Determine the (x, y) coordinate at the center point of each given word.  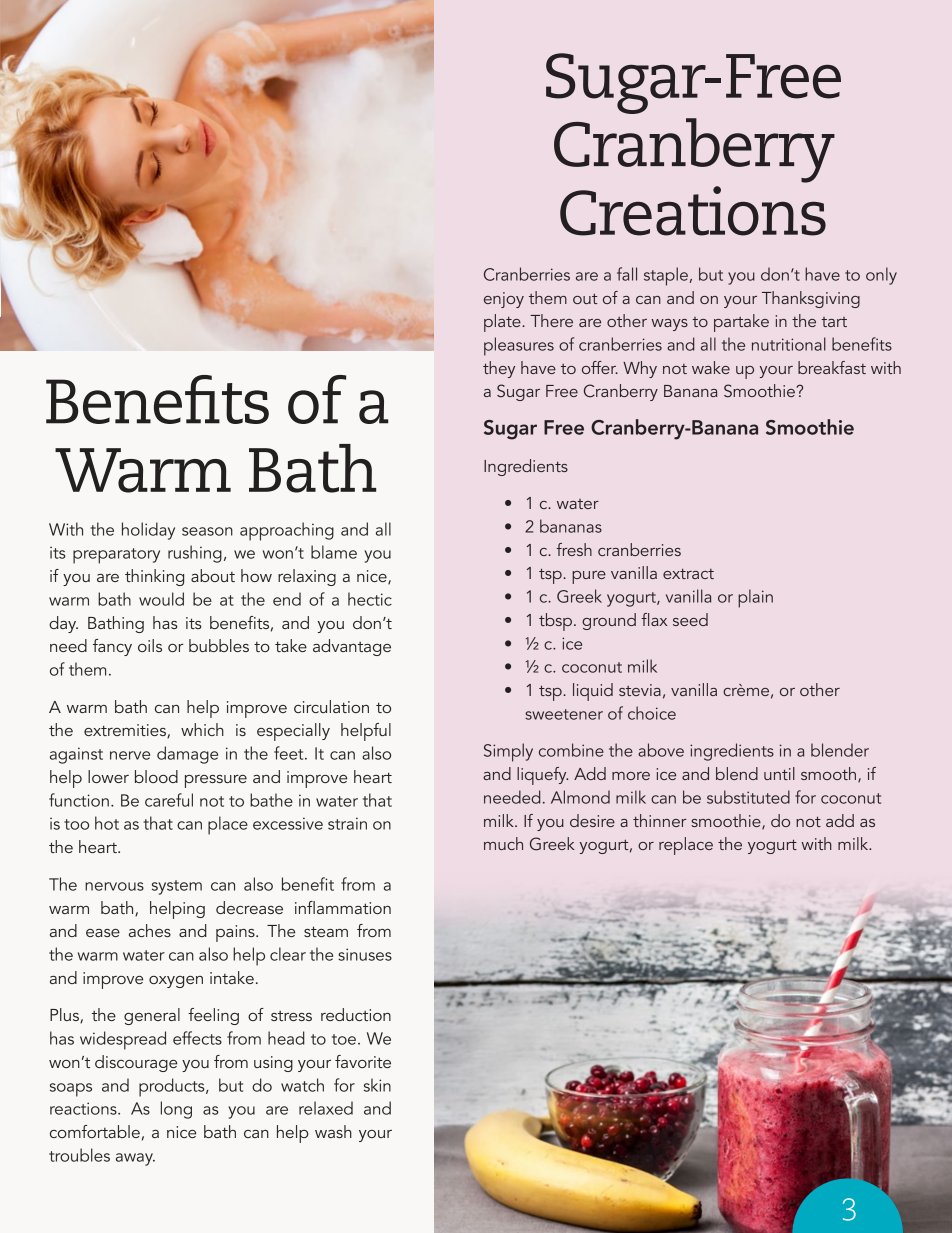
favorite (363, 1061)
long (176, 1110)
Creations (693, 211)
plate (503, 323)
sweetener (564, 714)
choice (652, 713)
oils (150, 645)
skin (377, 1085)
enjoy (504, 300)
